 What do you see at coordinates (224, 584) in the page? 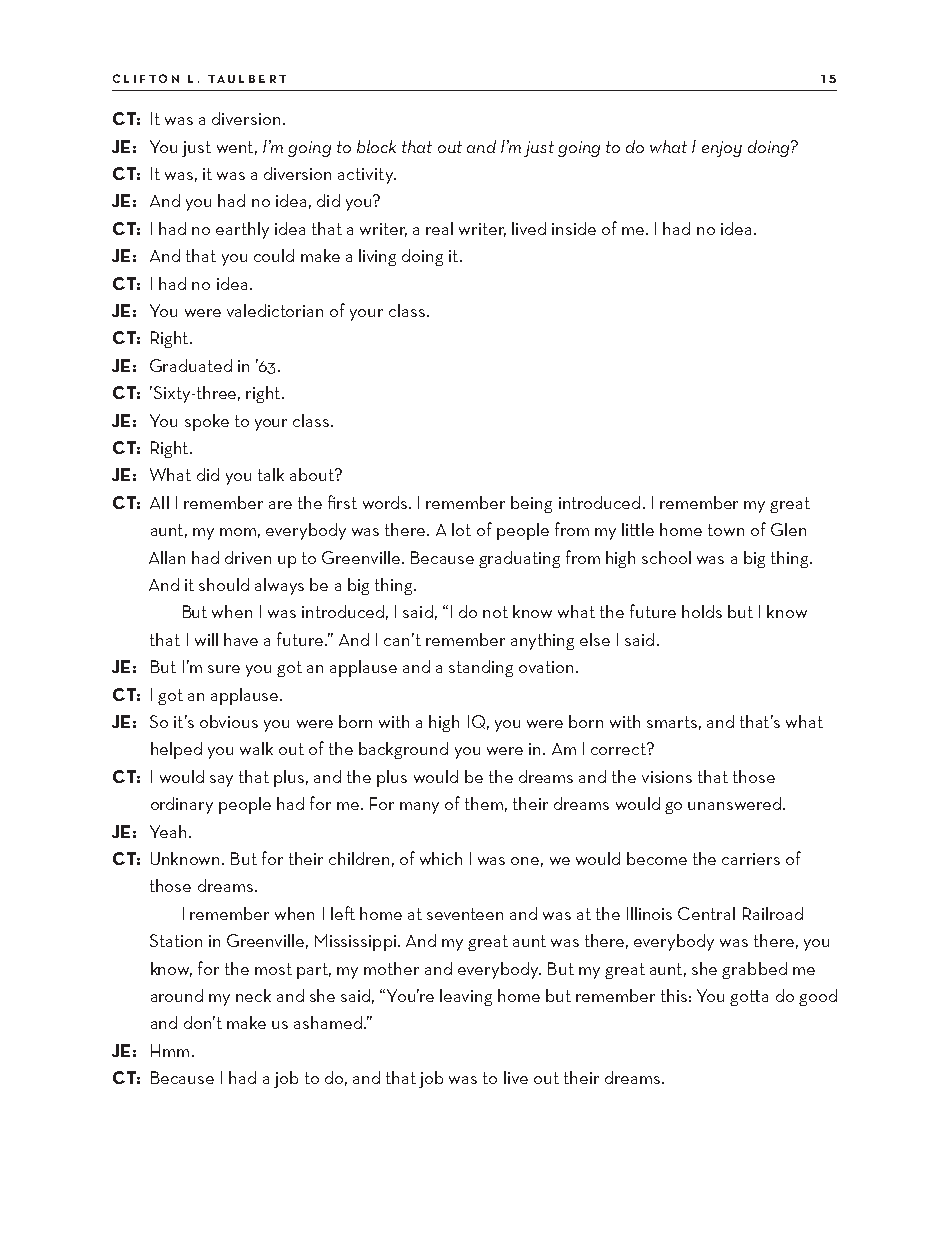
I see `should` at bounding box center [224, 584].
